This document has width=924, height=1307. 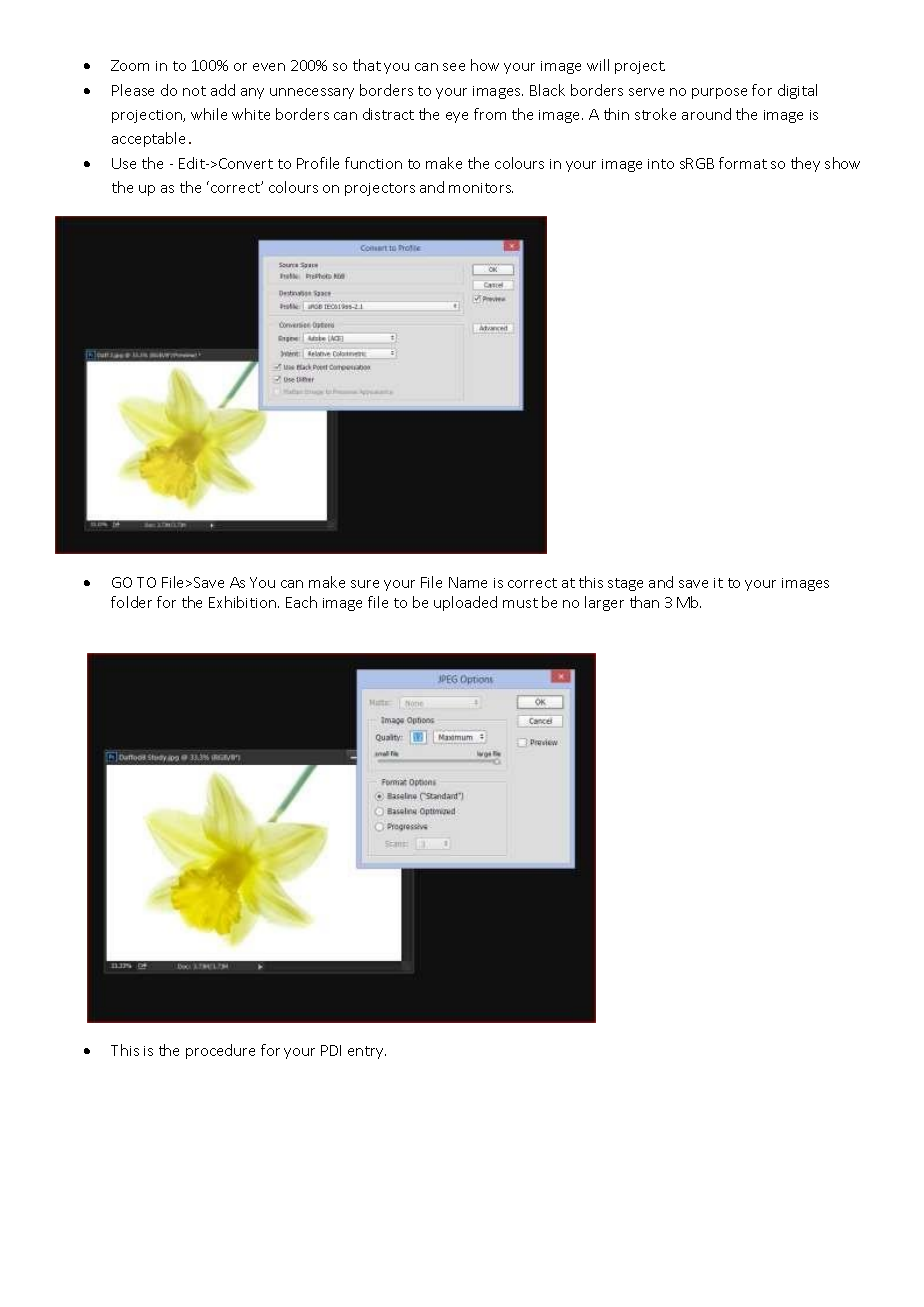 What do you see at coordinates (481, 188) in the document?
I see `monitors` at bounding box center [481, 188].
